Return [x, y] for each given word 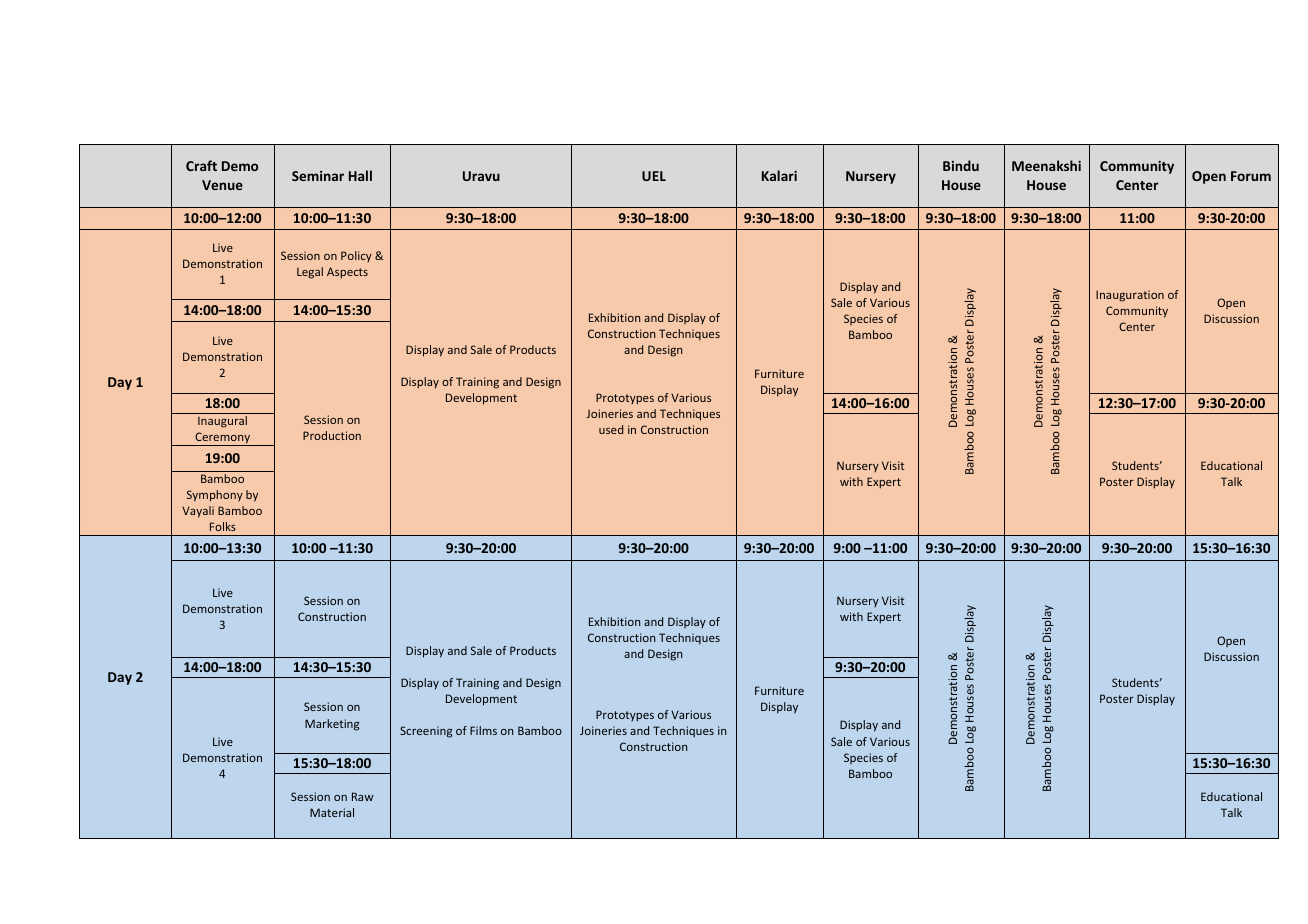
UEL [654, 176]
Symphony [215, 496]
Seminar [318, 176]
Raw [362, 796]
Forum [1251, 176]
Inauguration [1130, 296]
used [611, 429]
